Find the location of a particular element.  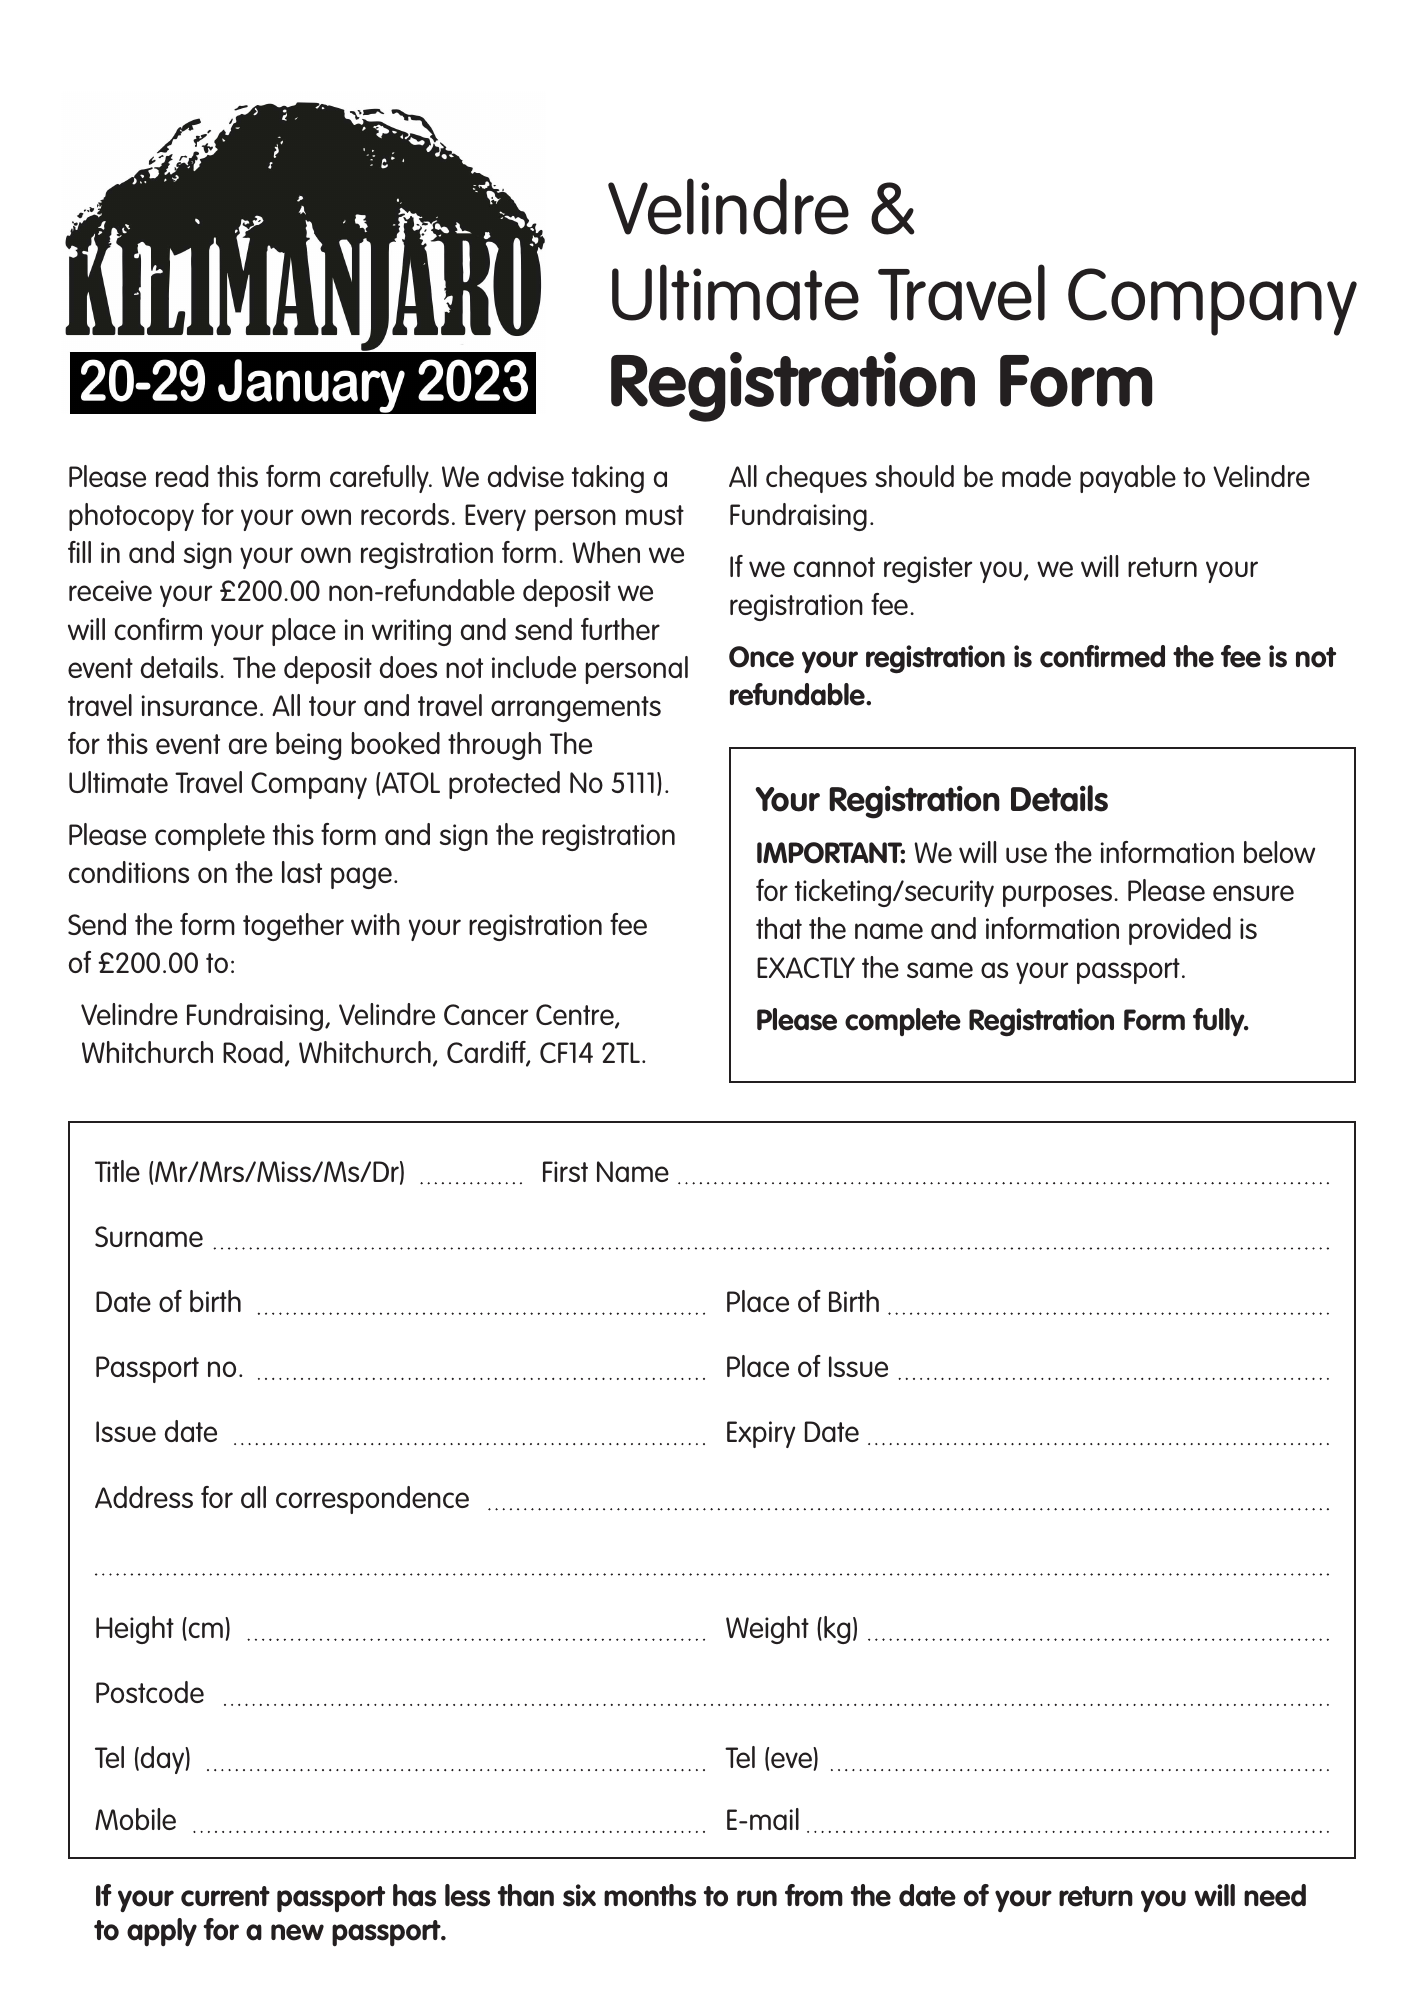

Weight is located at coordinates (767, 1630).
